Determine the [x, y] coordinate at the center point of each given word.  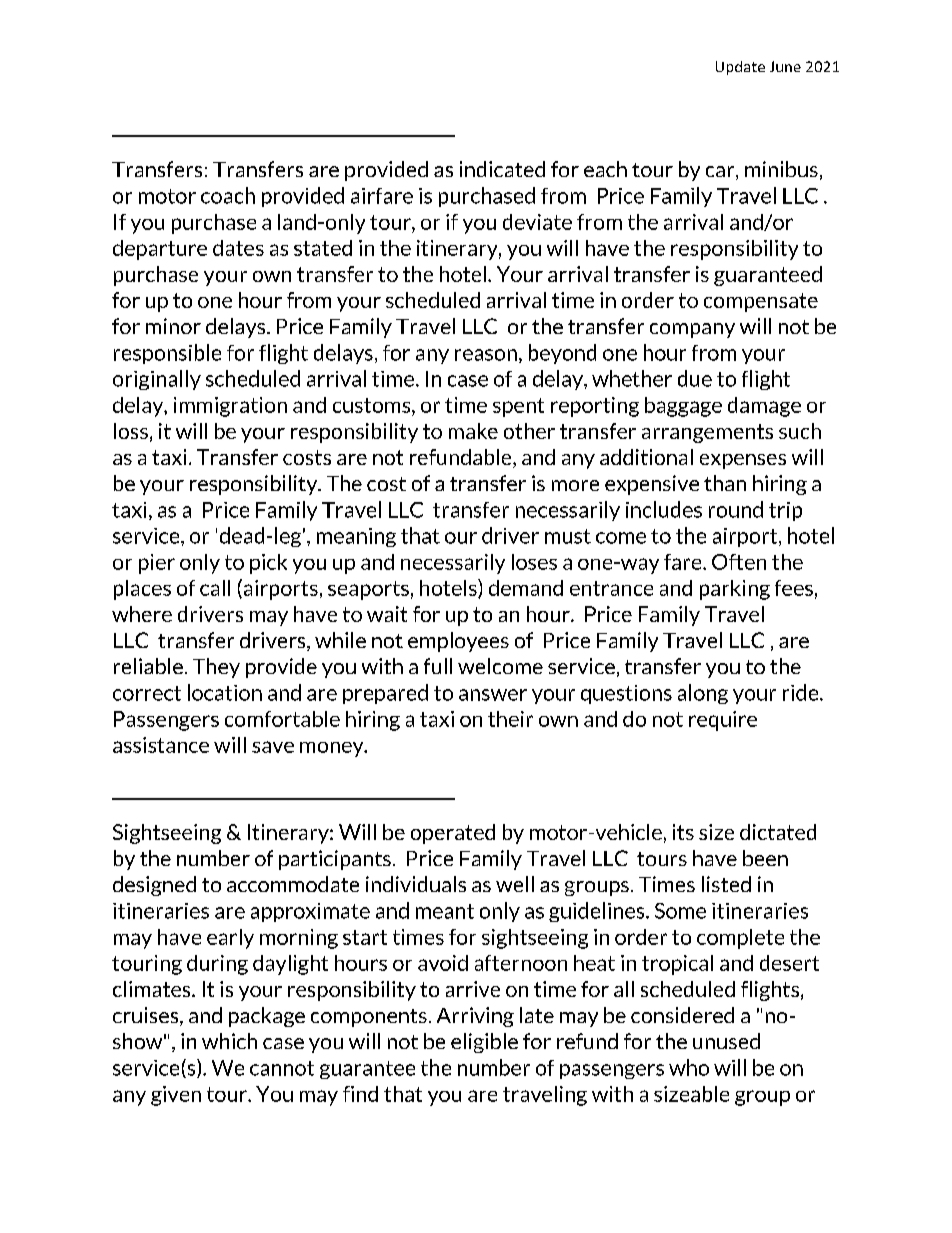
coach [228, 195]
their [510, 719]
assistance [161, 745]
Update [740, 68]
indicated [502, 169]
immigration [230, 407]
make [473, 431]
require [723, 721]
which [229, 1041]
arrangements [707, 433]
